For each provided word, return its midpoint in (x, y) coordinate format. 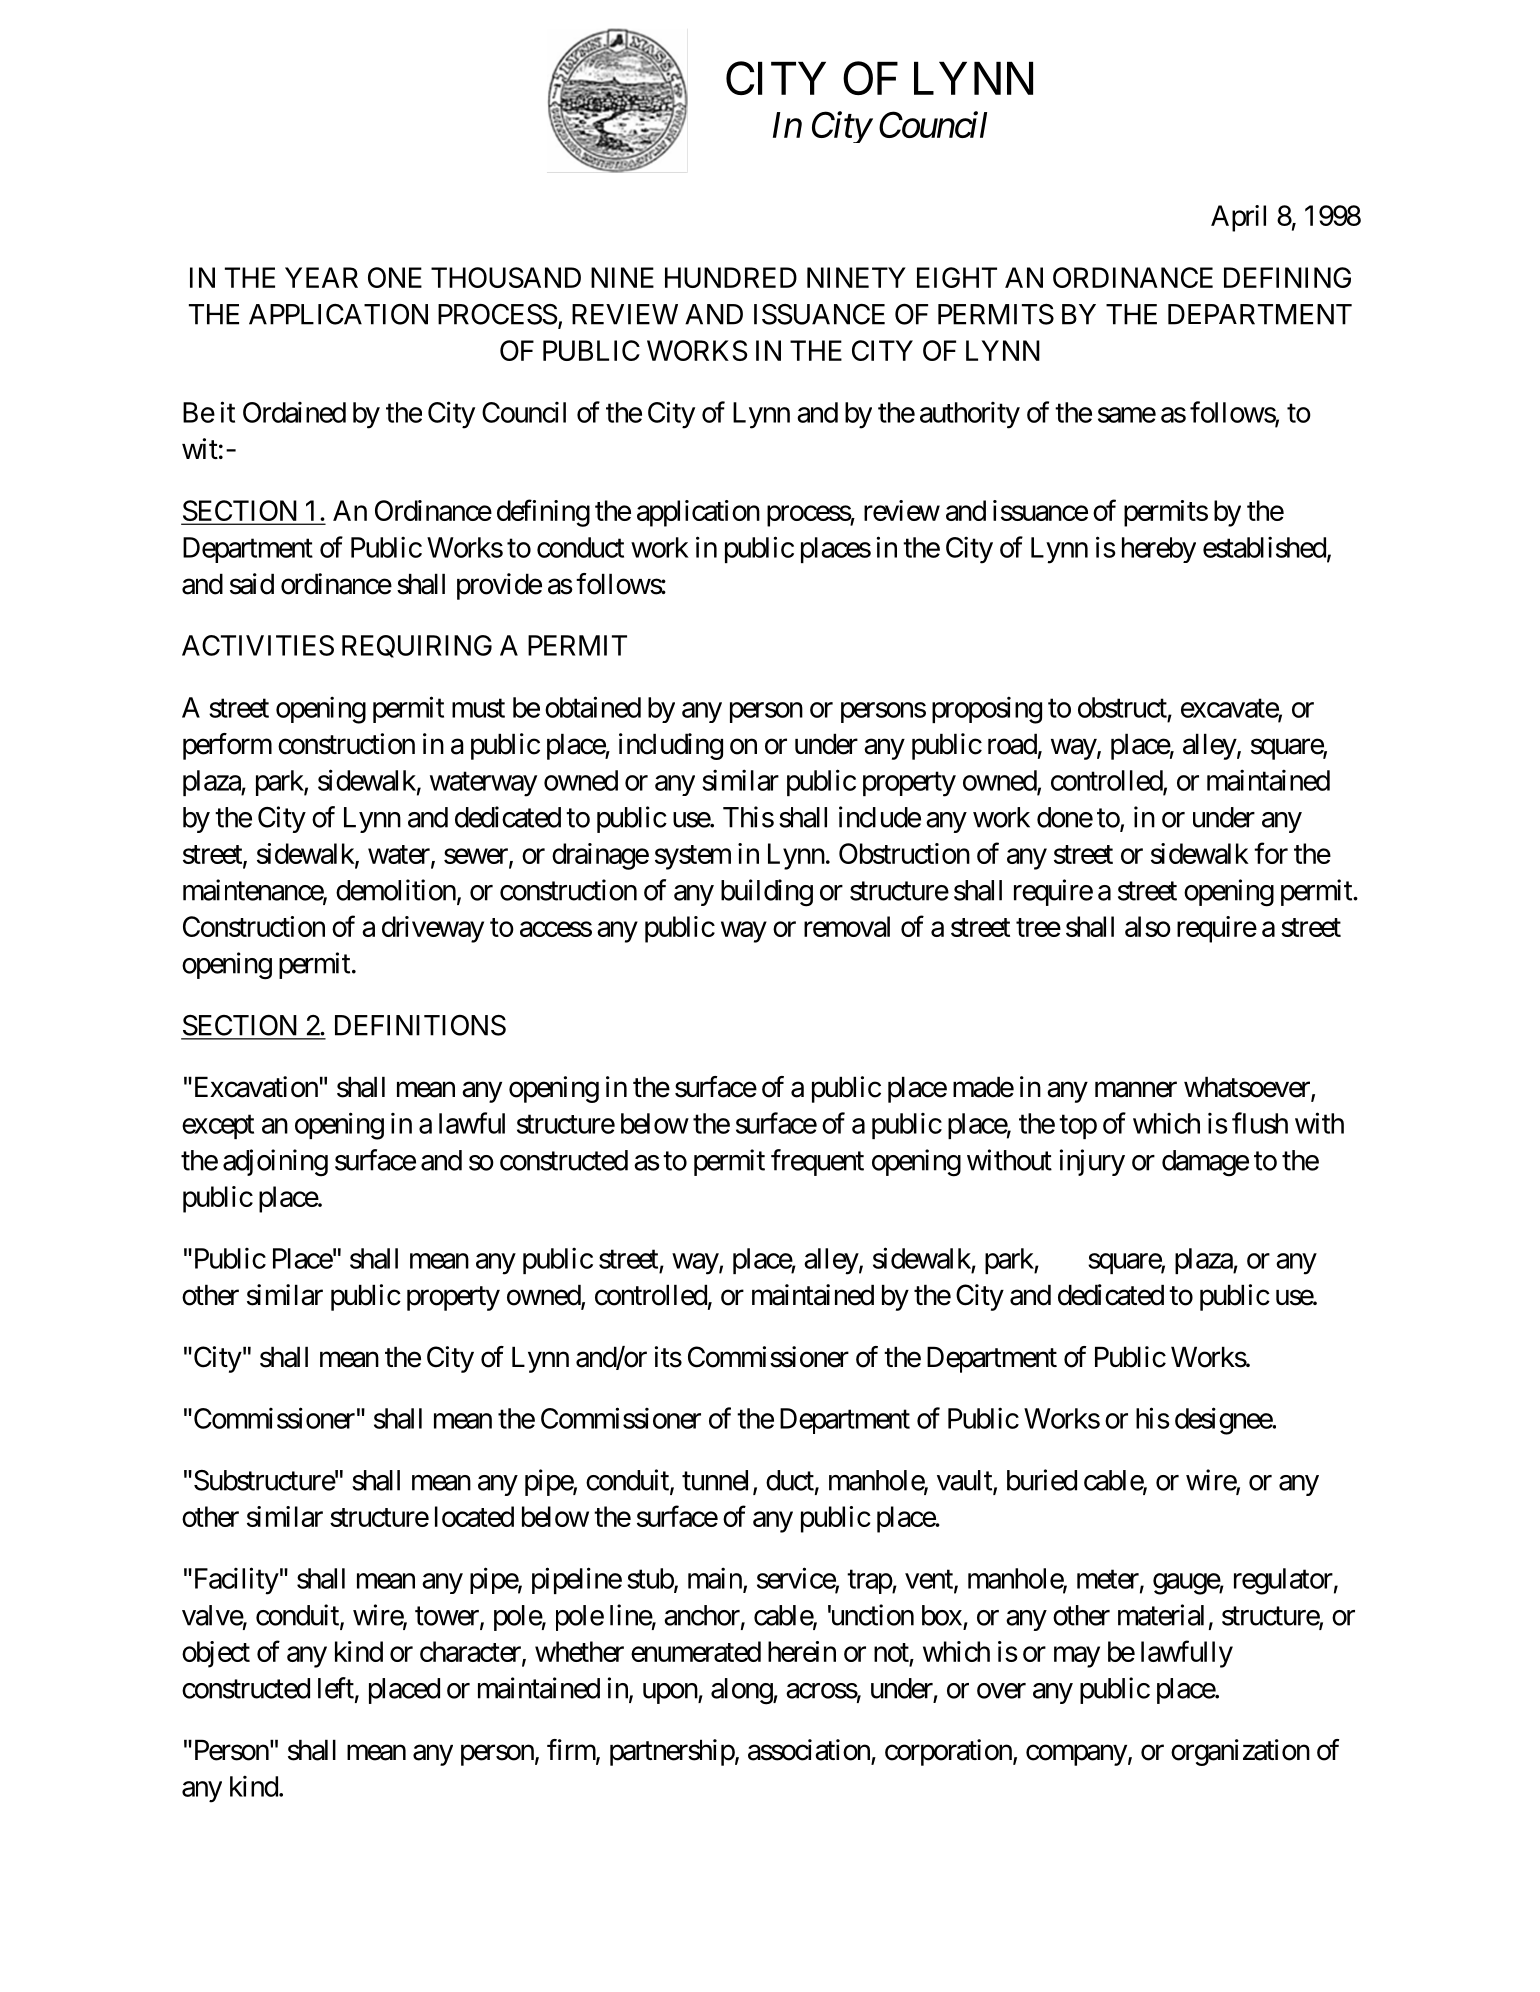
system (693, 857)
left (336, 1688)
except (218, 1127)
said (252, 584)
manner (1136, 1090)
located (474, 1516)
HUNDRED (731, 277)
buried (1042, 1480)
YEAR (321, 277)
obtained (593, 707)
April (1238, 218)
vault (965, 1481)
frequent (817, 1162)
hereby (1159, 550)
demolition (396, 890)
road (1012, 744)
